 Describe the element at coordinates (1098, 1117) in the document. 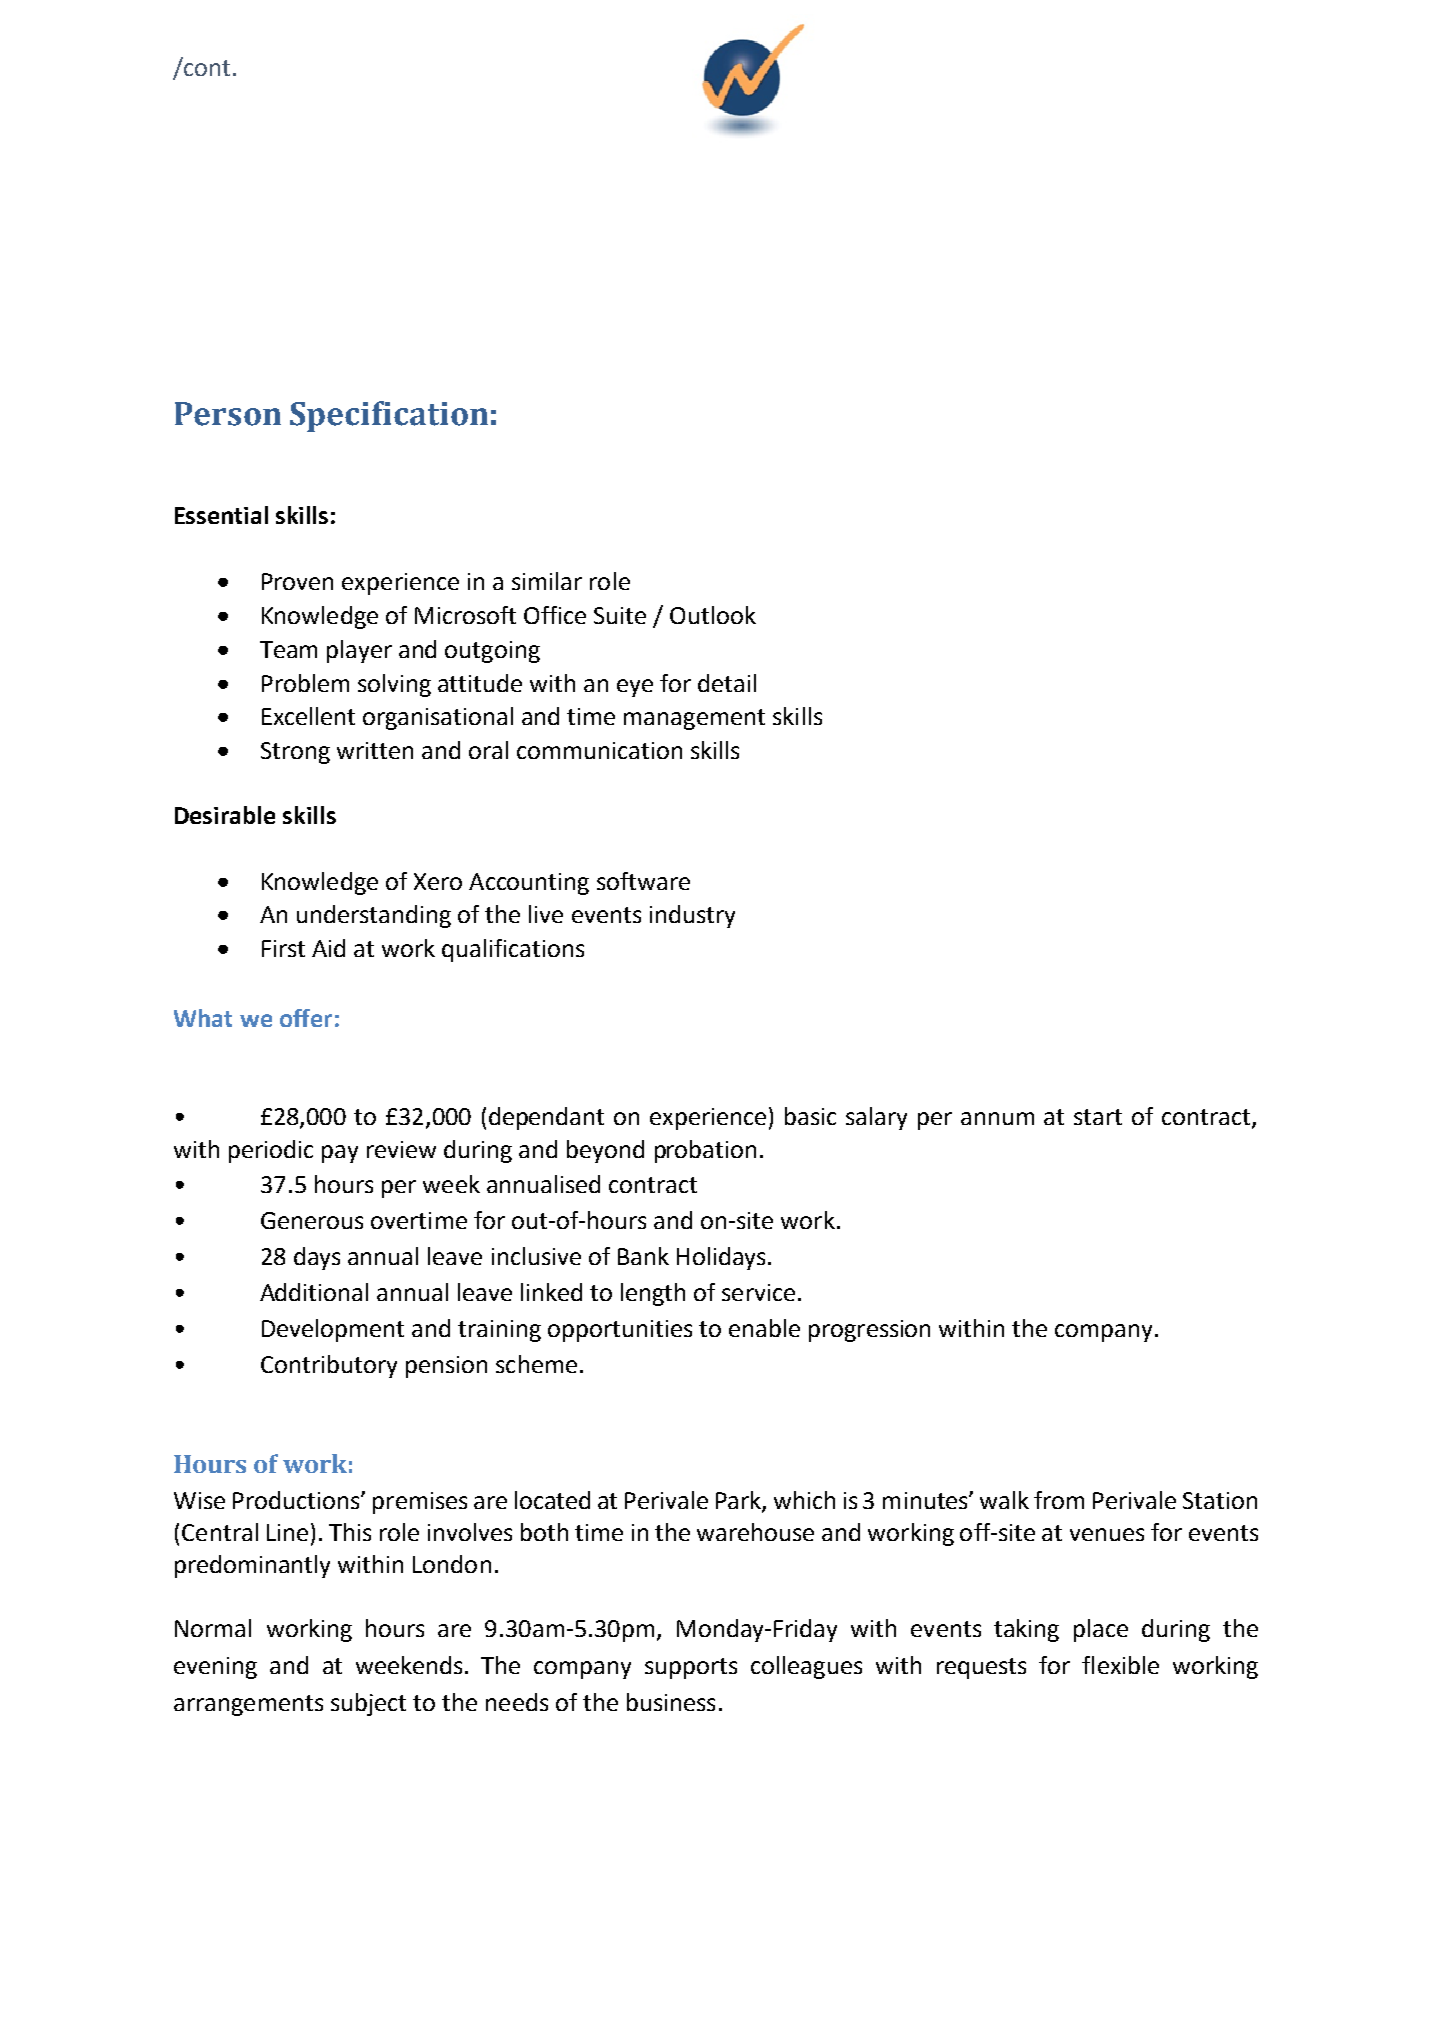

I see `start` at that location.
